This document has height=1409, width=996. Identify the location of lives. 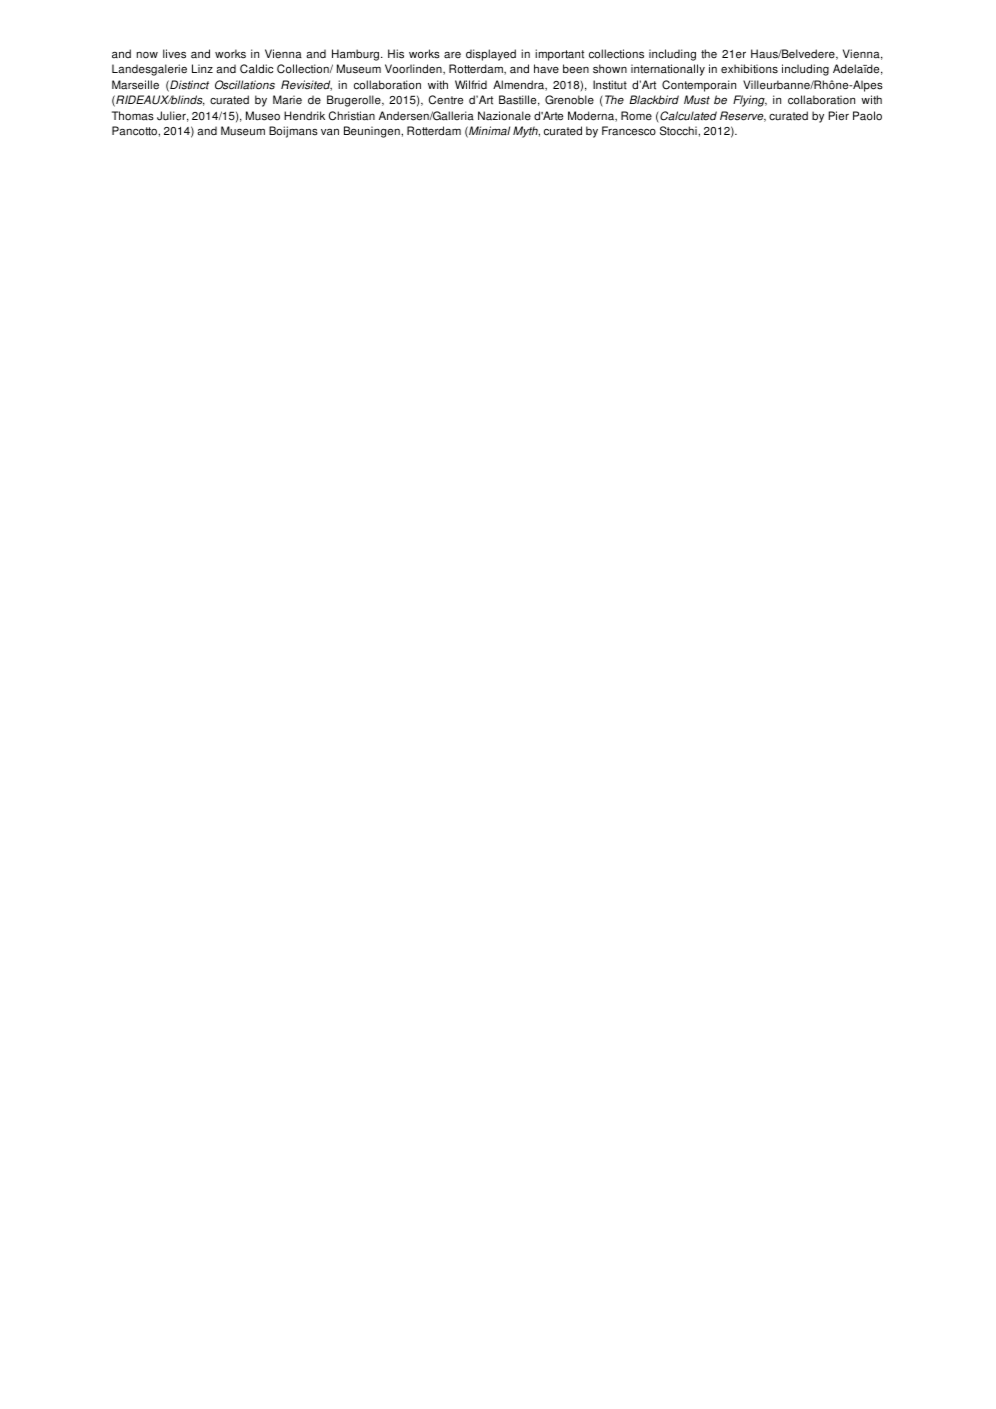
(174, 54).
